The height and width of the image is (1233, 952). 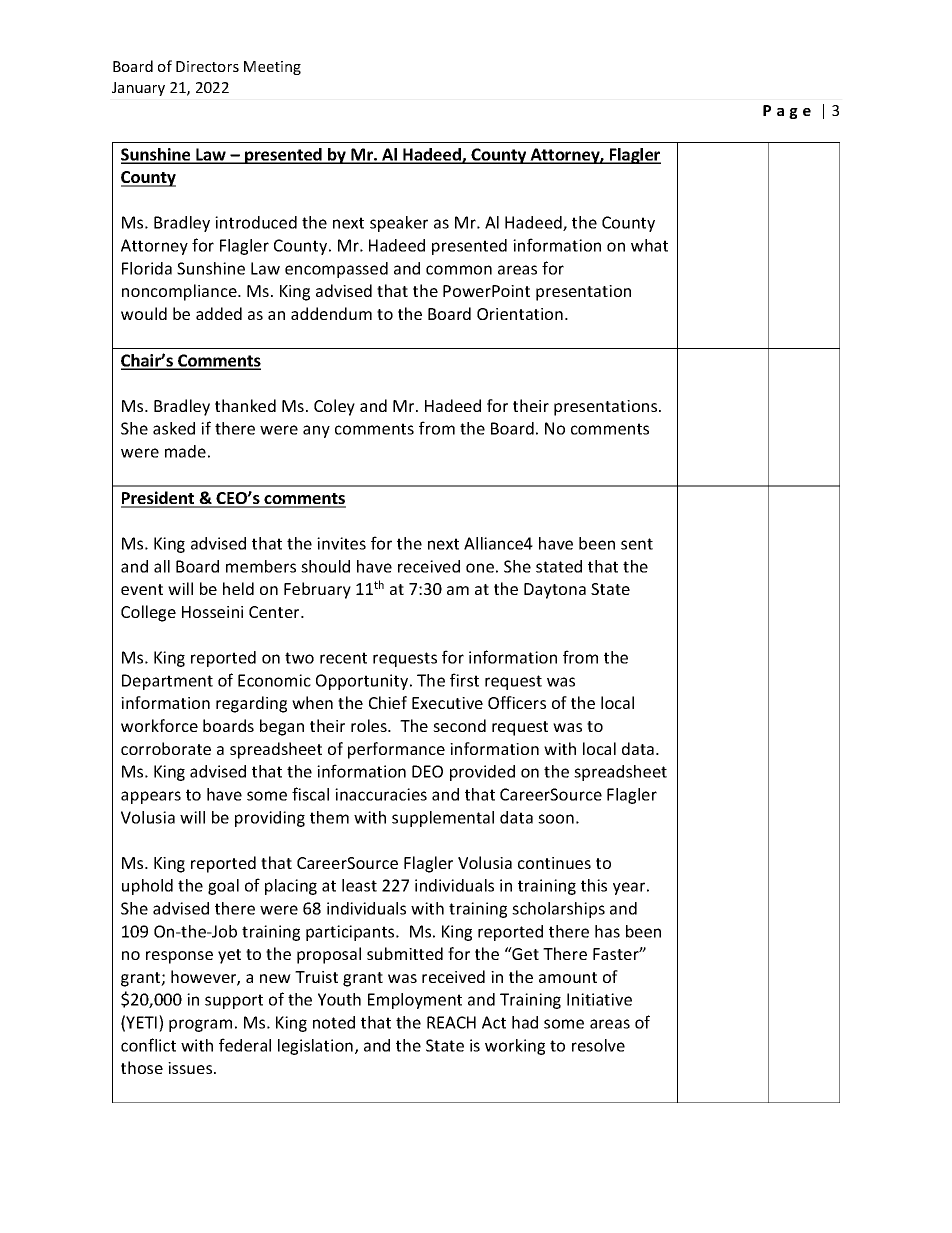 What do you see at coordinates (415, 1001) in the image?
I see `Employment` at bounding box center [415, 1001].
